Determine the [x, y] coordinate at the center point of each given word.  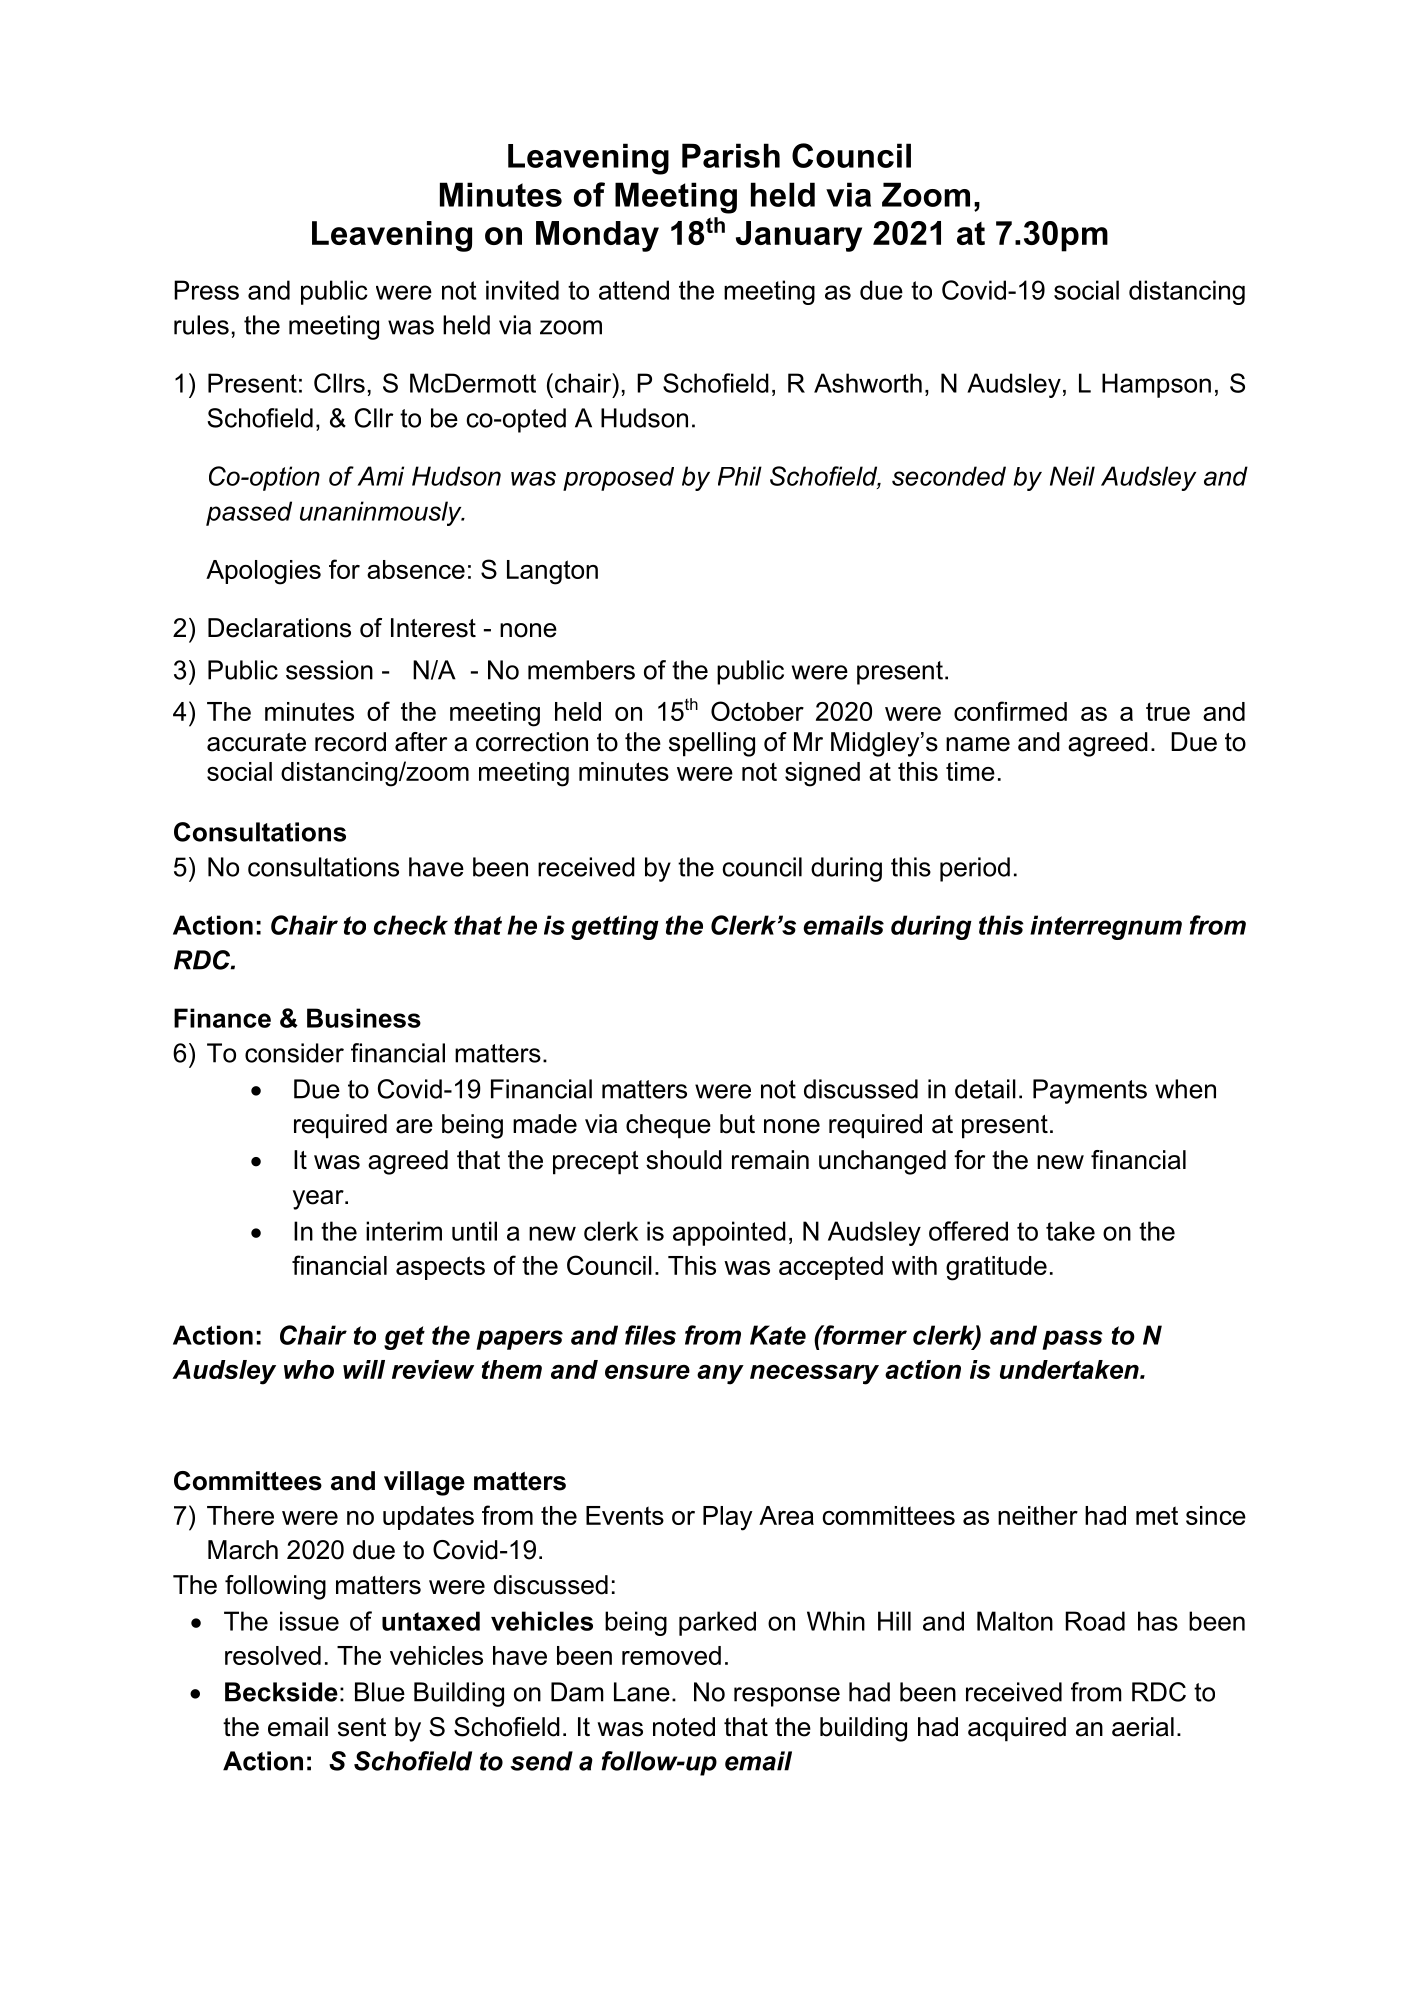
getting [615, 927]
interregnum [1106, 927]
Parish [731, 155]
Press [206, 290]
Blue [380, 1692]
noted [684, 1727]
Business [364, 1018]
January [799, 236]
